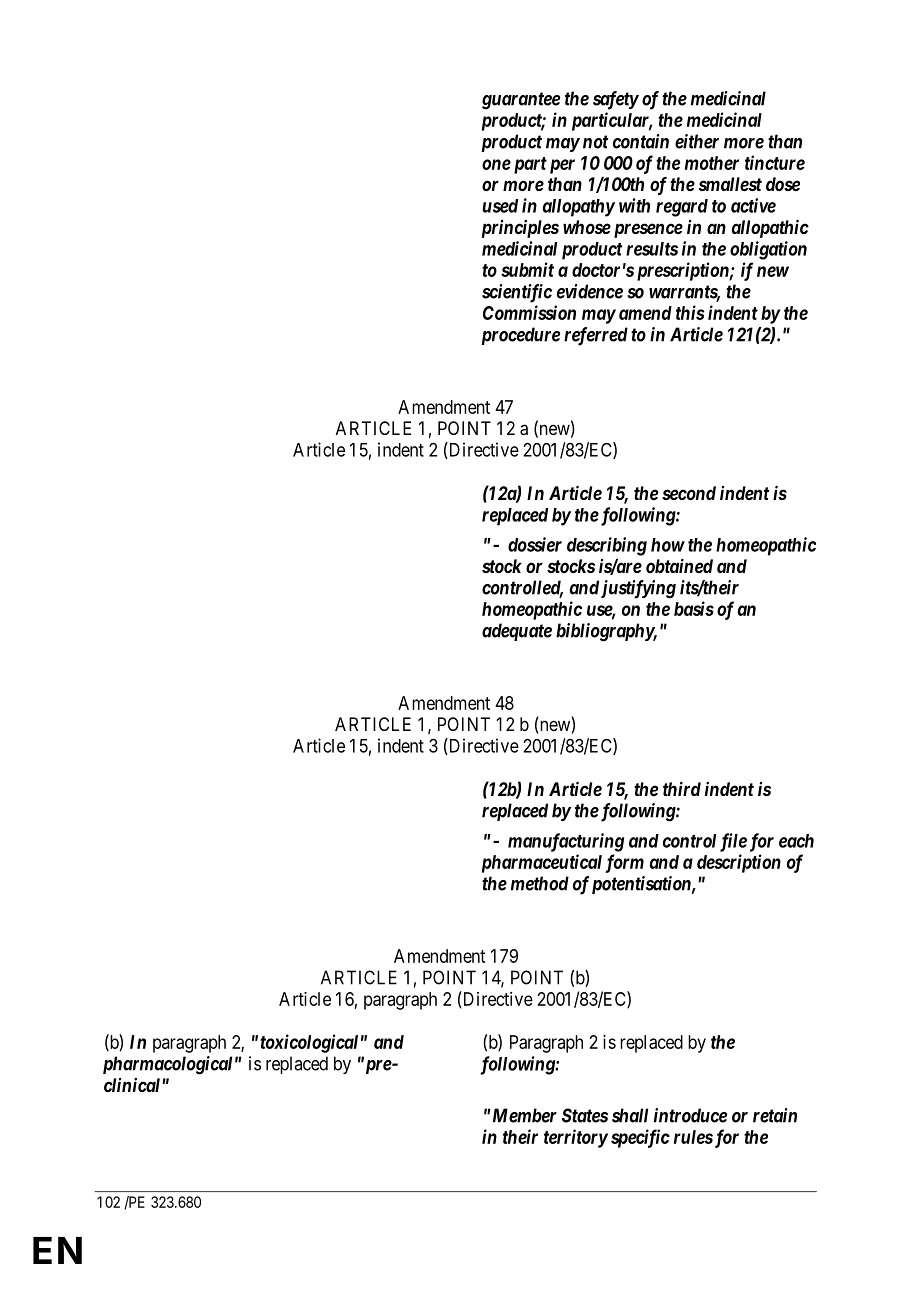 The height and width of the screenshot is (1308, 924). I want to click on adequate, so click(517, 632).
